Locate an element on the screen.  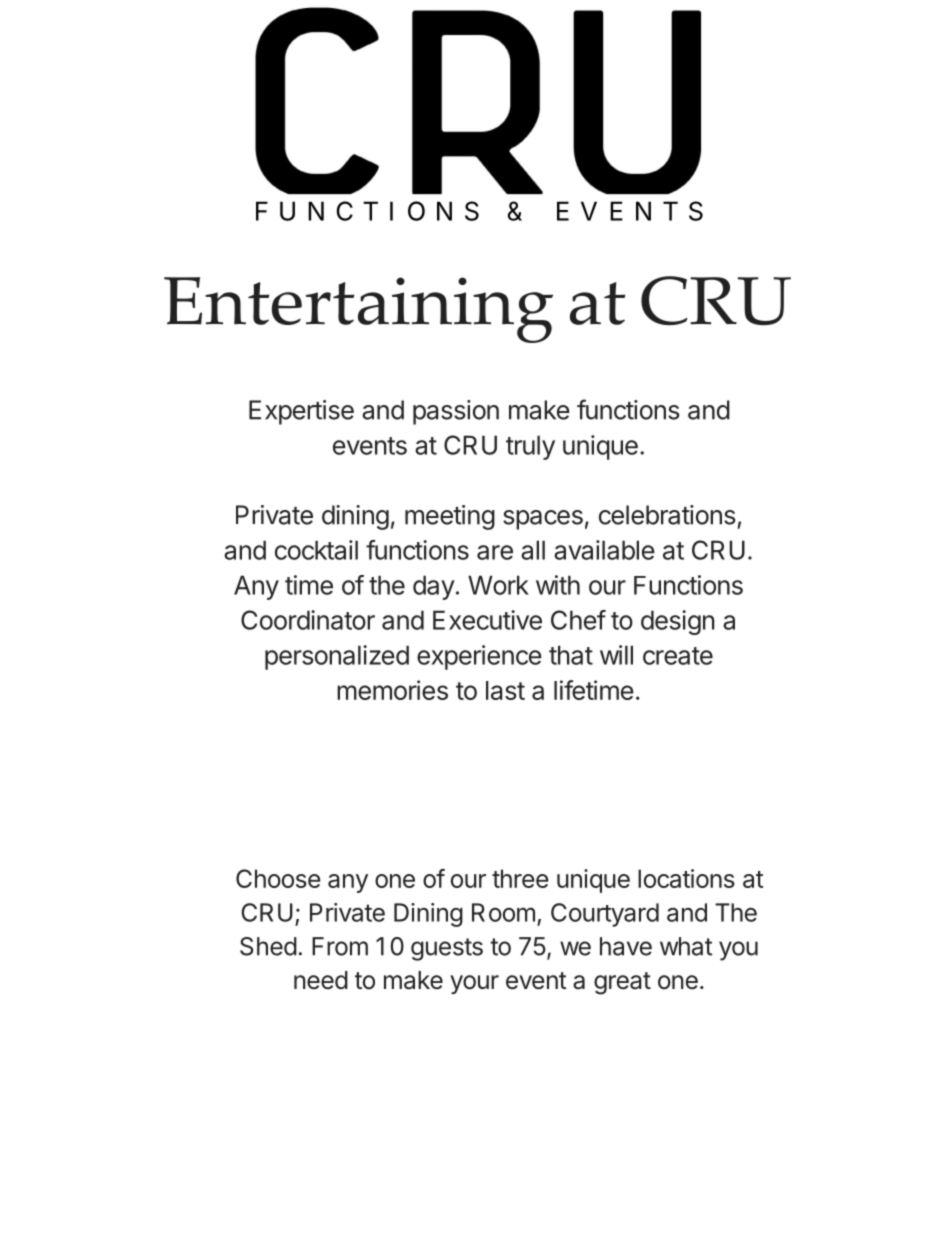
Entertaining is located at coordinates (358, 310).
